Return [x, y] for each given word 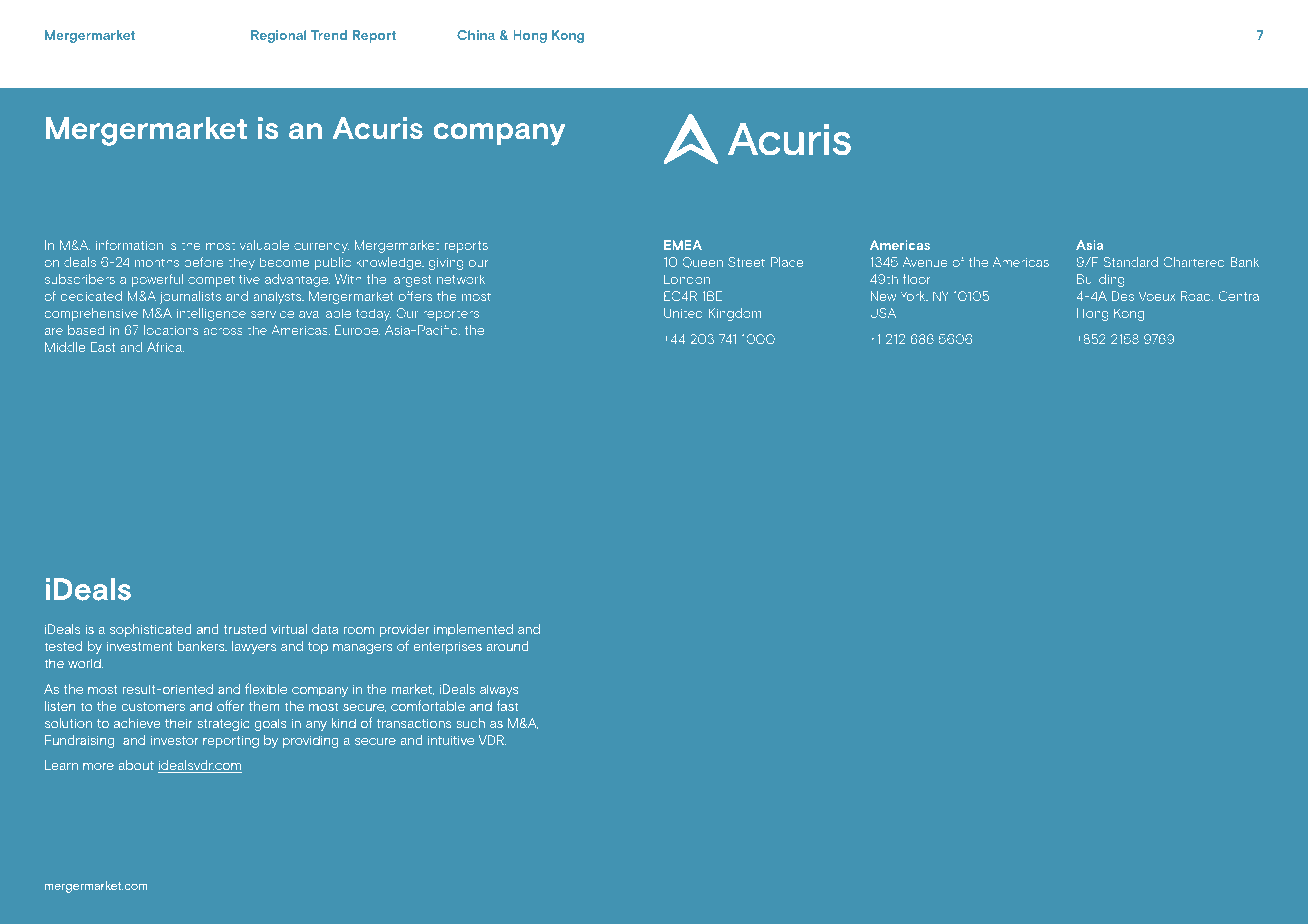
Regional [278, 36]
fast [507, 706]
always [499, 692]
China [476, 35]
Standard [1131, 262]
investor [174, 740]
